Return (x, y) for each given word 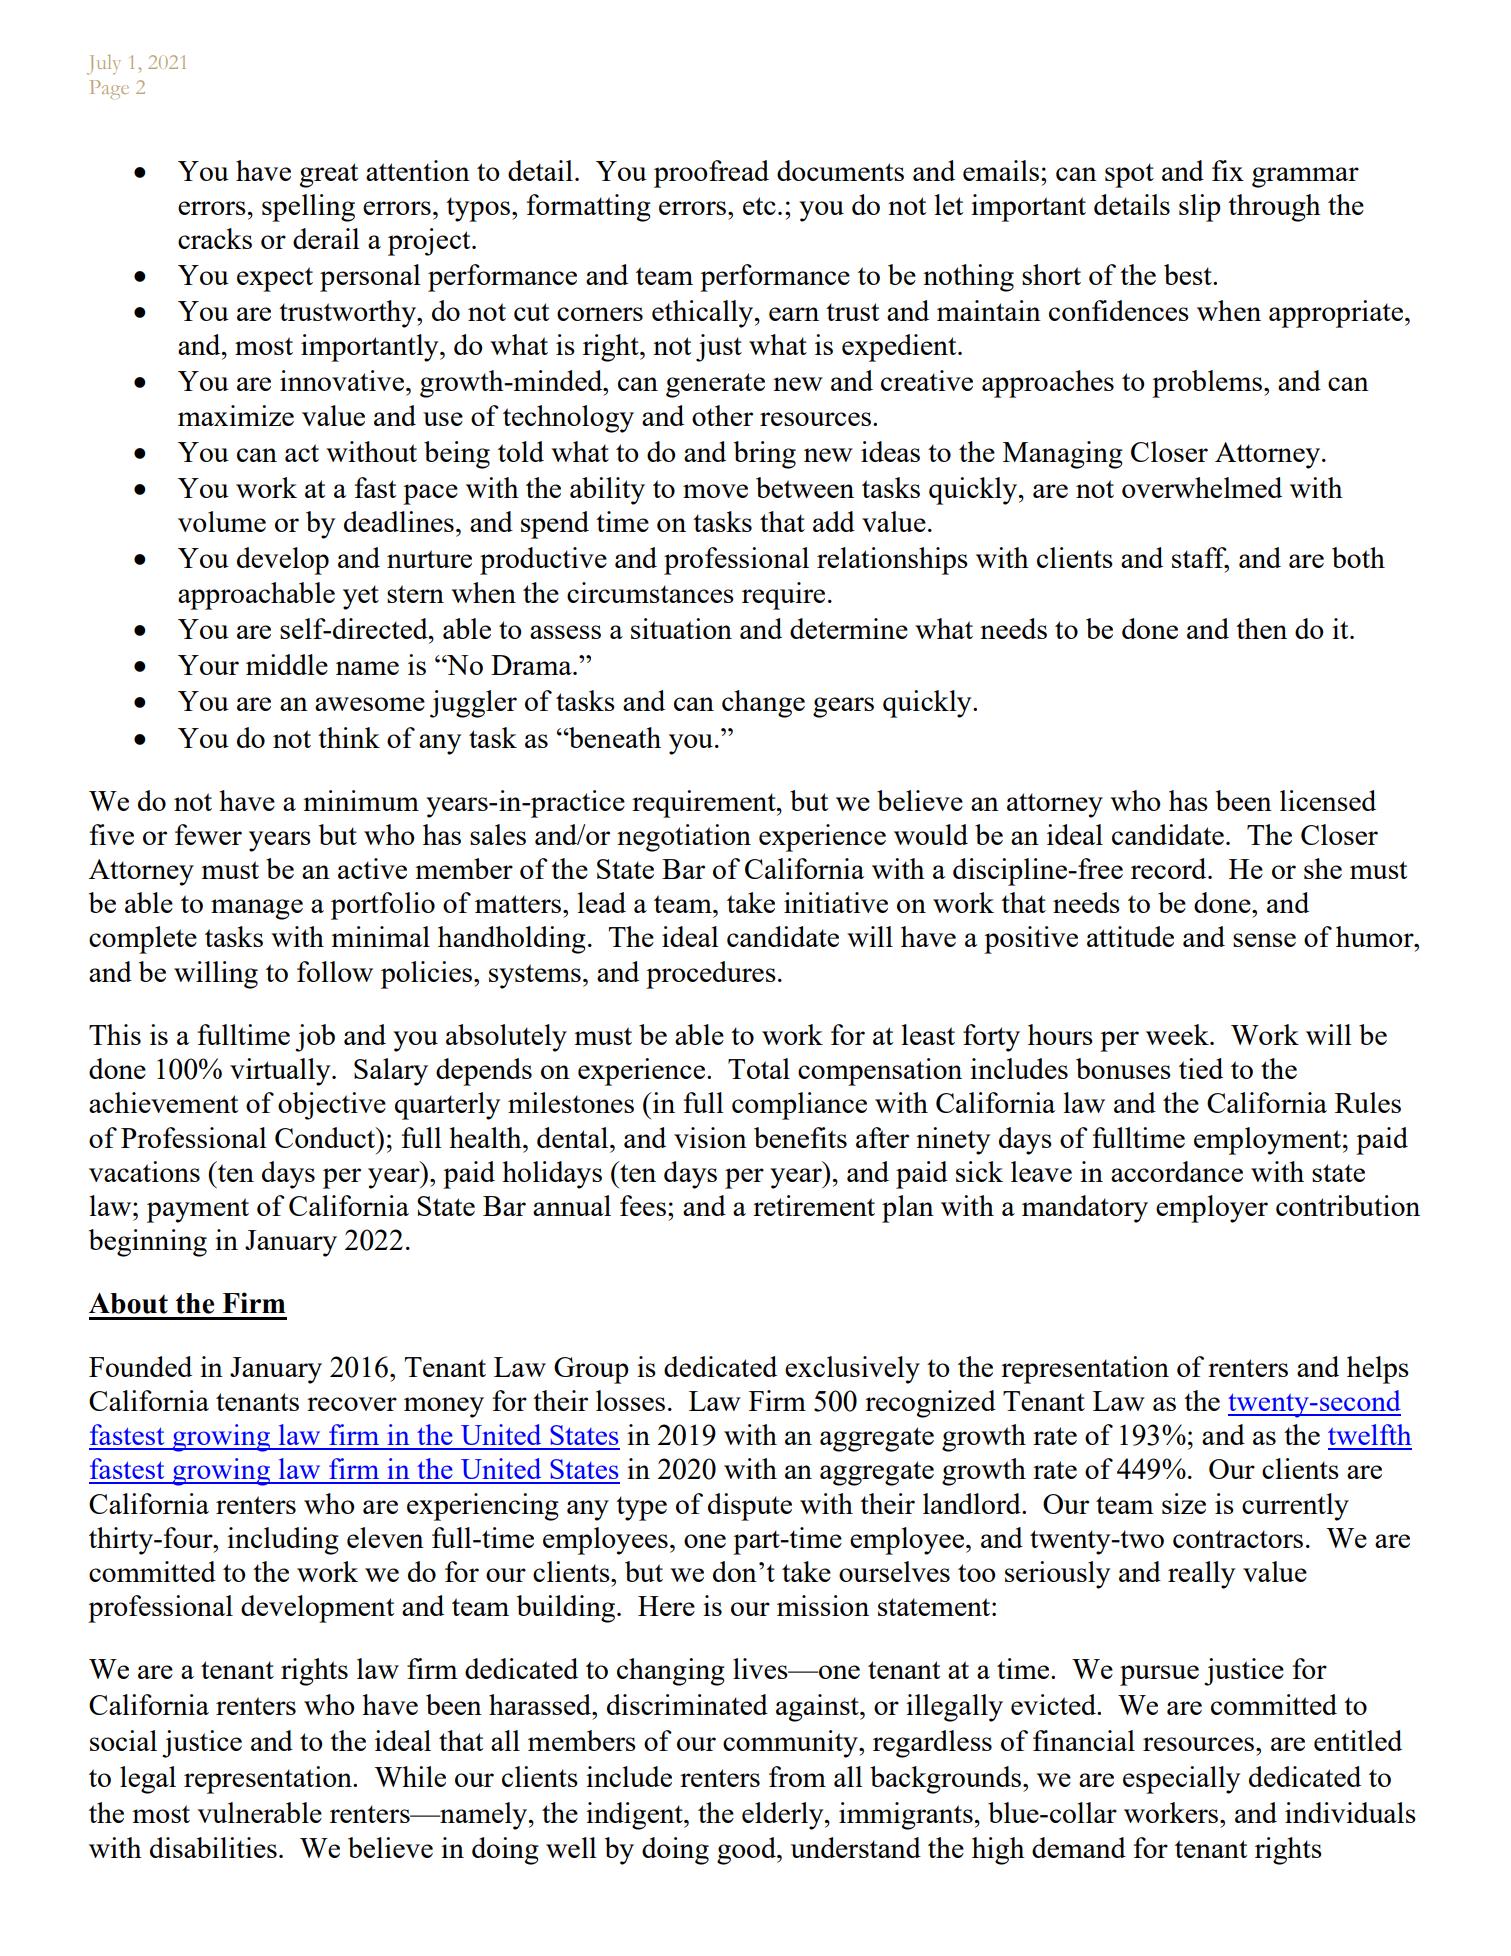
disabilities (213, 1847)
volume (222, 521)
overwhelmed (1202, 487)
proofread (711, 174)
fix (1228, 170)
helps (1378, 1370)
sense (1264, 940)
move (715, 491)
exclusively (852, 1370)
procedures (711, 975)
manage (257, 909)
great (329, 175)
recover (352, 1404)
